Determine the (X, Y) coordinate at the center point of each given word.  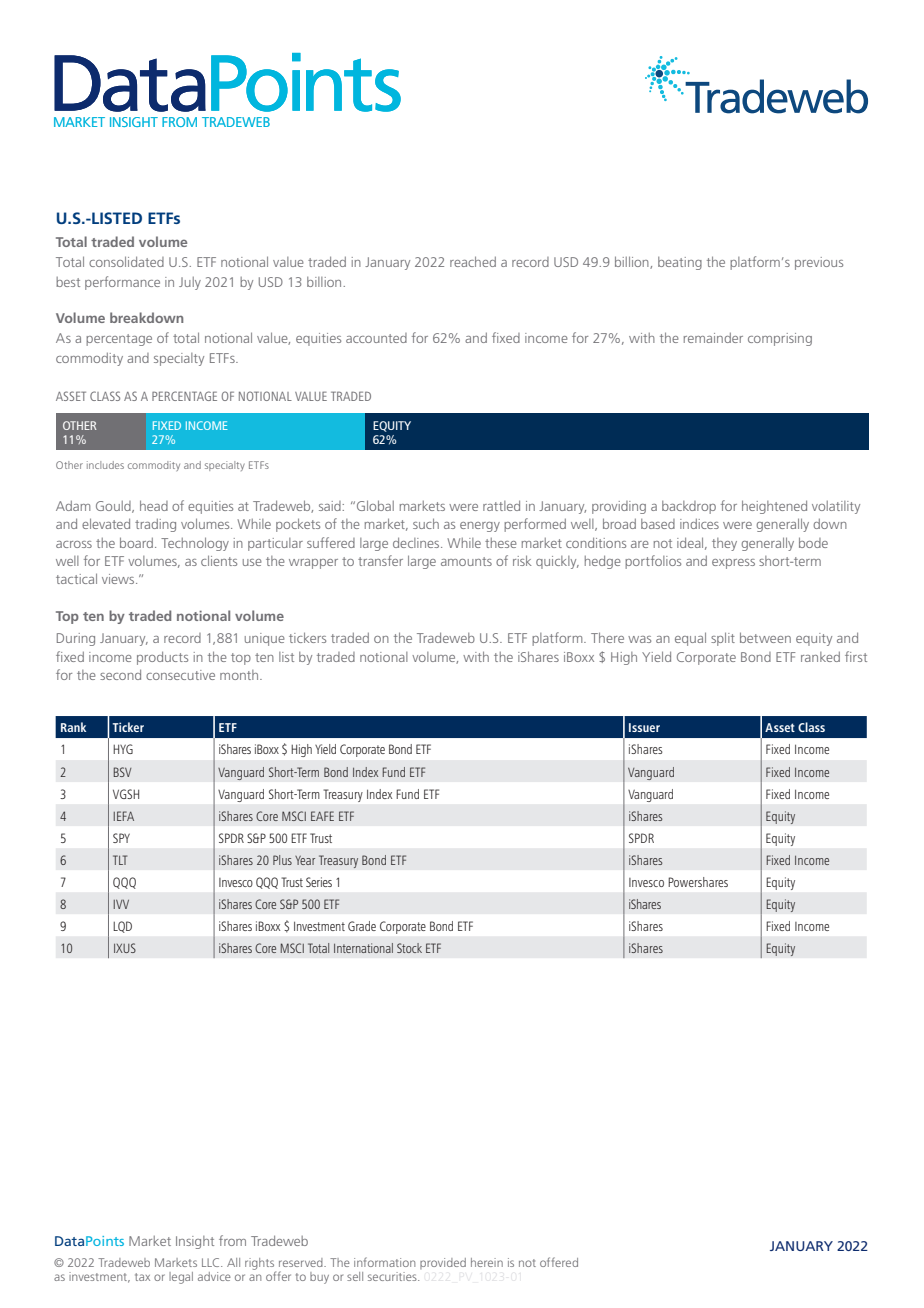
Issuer (644, 727)
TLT (120, 860)
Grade (362, 926)
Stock (409, 948)
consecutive (180, 675)
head (154, 505)
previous (819, 263)
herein (487, 1262)
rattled (501, 505)
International (363, 948)
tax (142, 1277)
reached (473, 261)
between (765, 637)
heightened (774, 507)
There (607, 637)
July (190, 283)
